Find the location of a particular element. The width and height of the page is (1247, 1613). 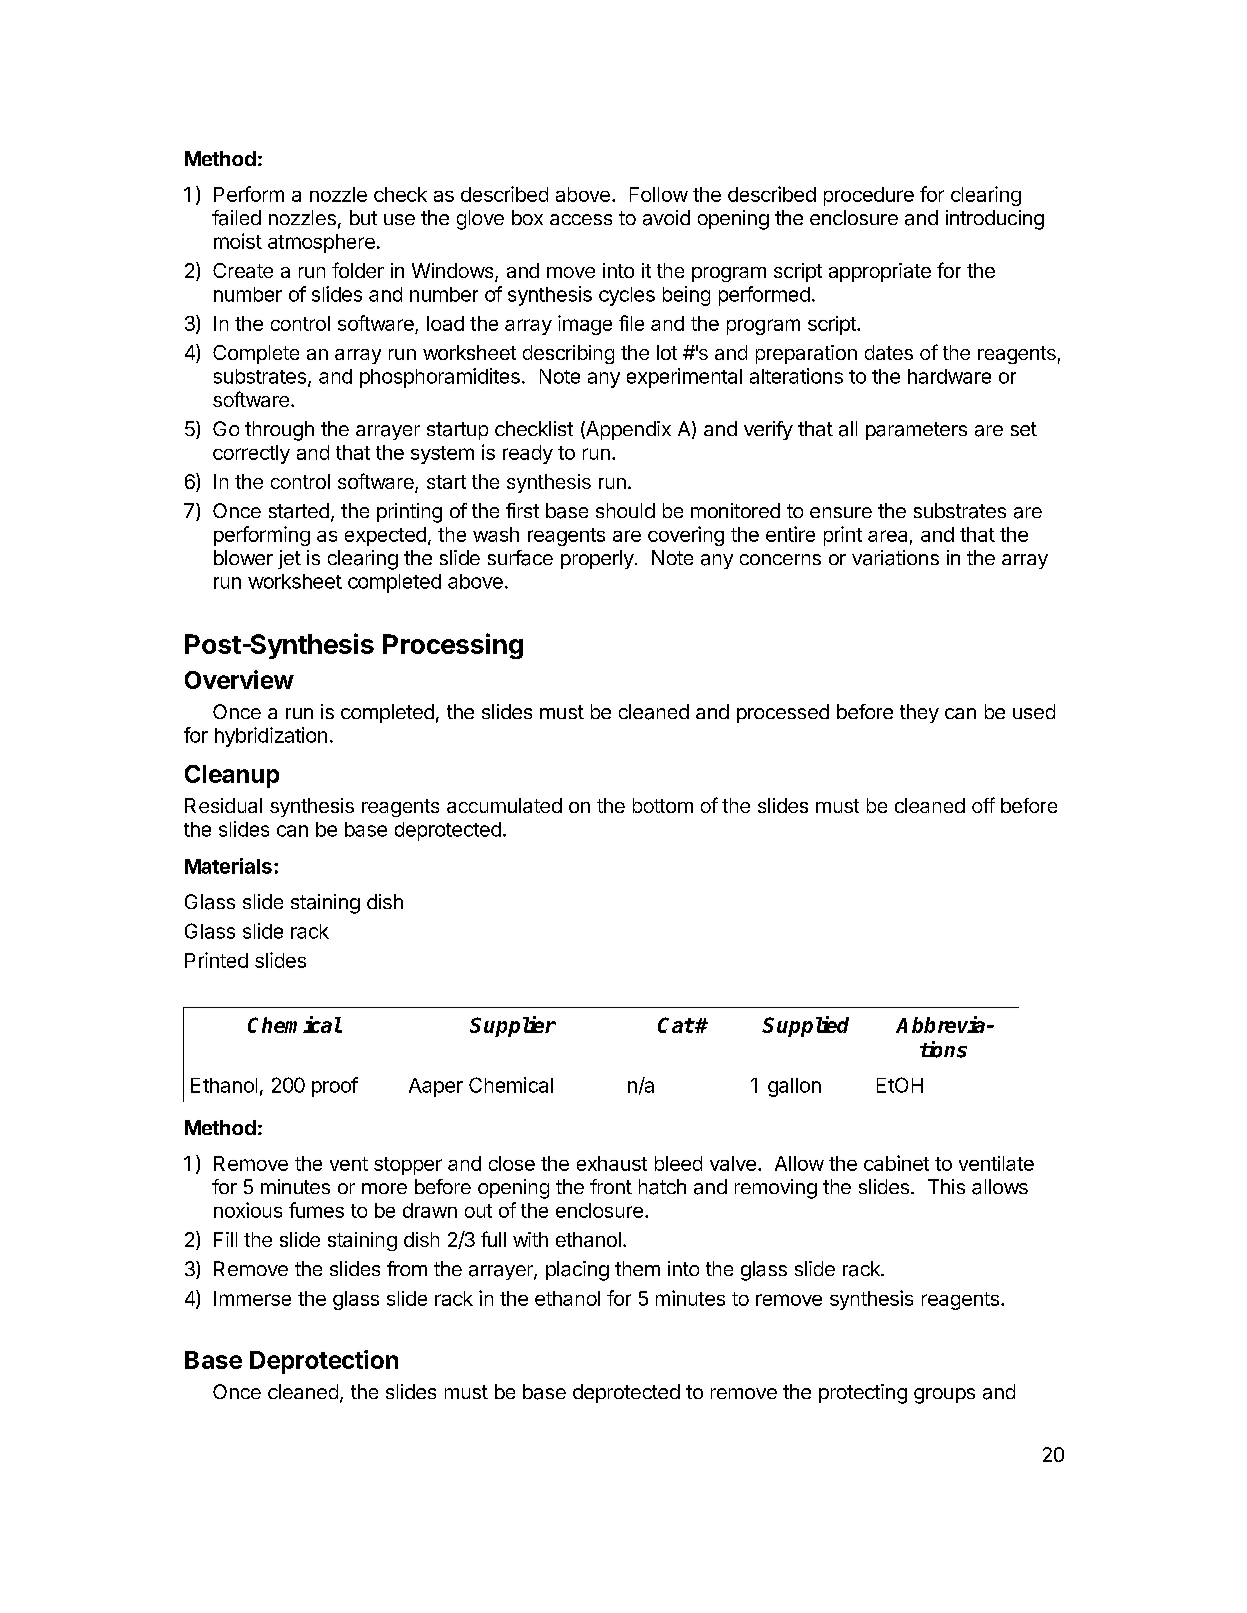

introducing is located at coordinates (995, 220).
